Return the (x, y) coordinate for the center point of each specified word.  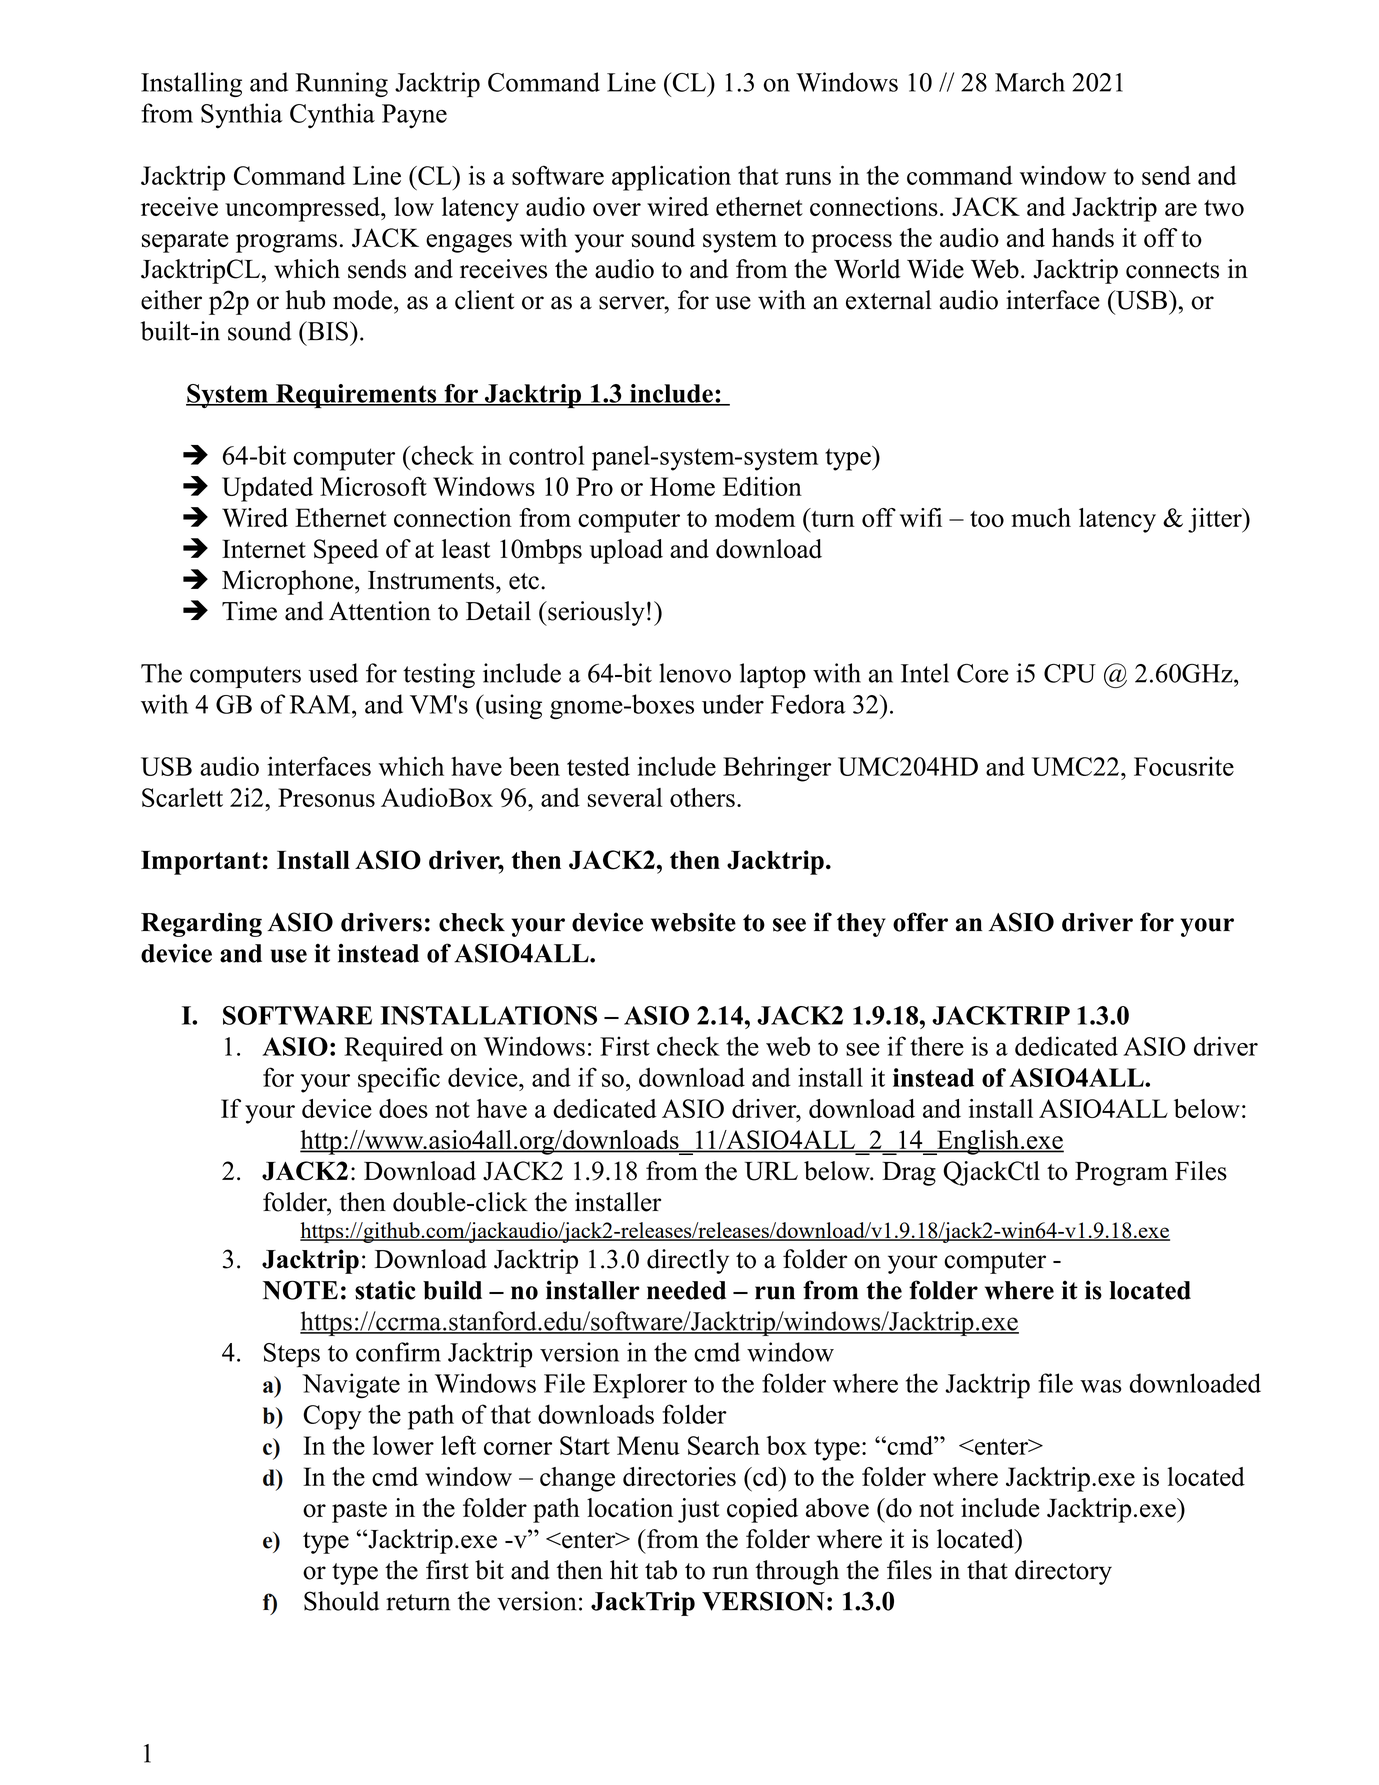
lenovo (695, 673)
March (1030, 82)
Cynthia (332, 116)
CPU (1070, 673)
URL (771, 1171)
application (671, 178)
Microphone (289, 582)
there (937, 1046)
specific (399, 1080)
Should (341, 1601)
